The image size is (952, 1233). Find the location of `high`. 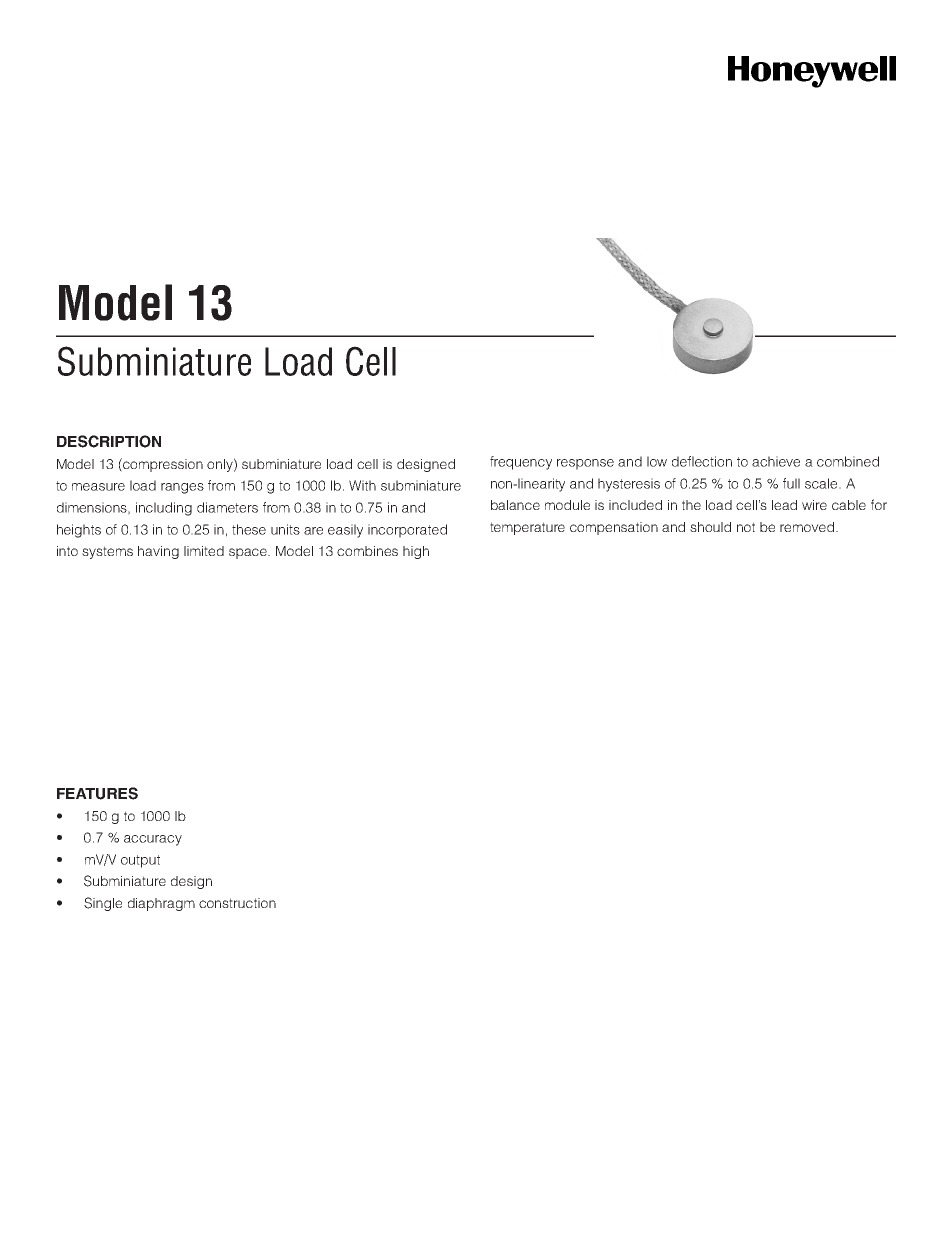

high is located at coordinates (416, 552).
